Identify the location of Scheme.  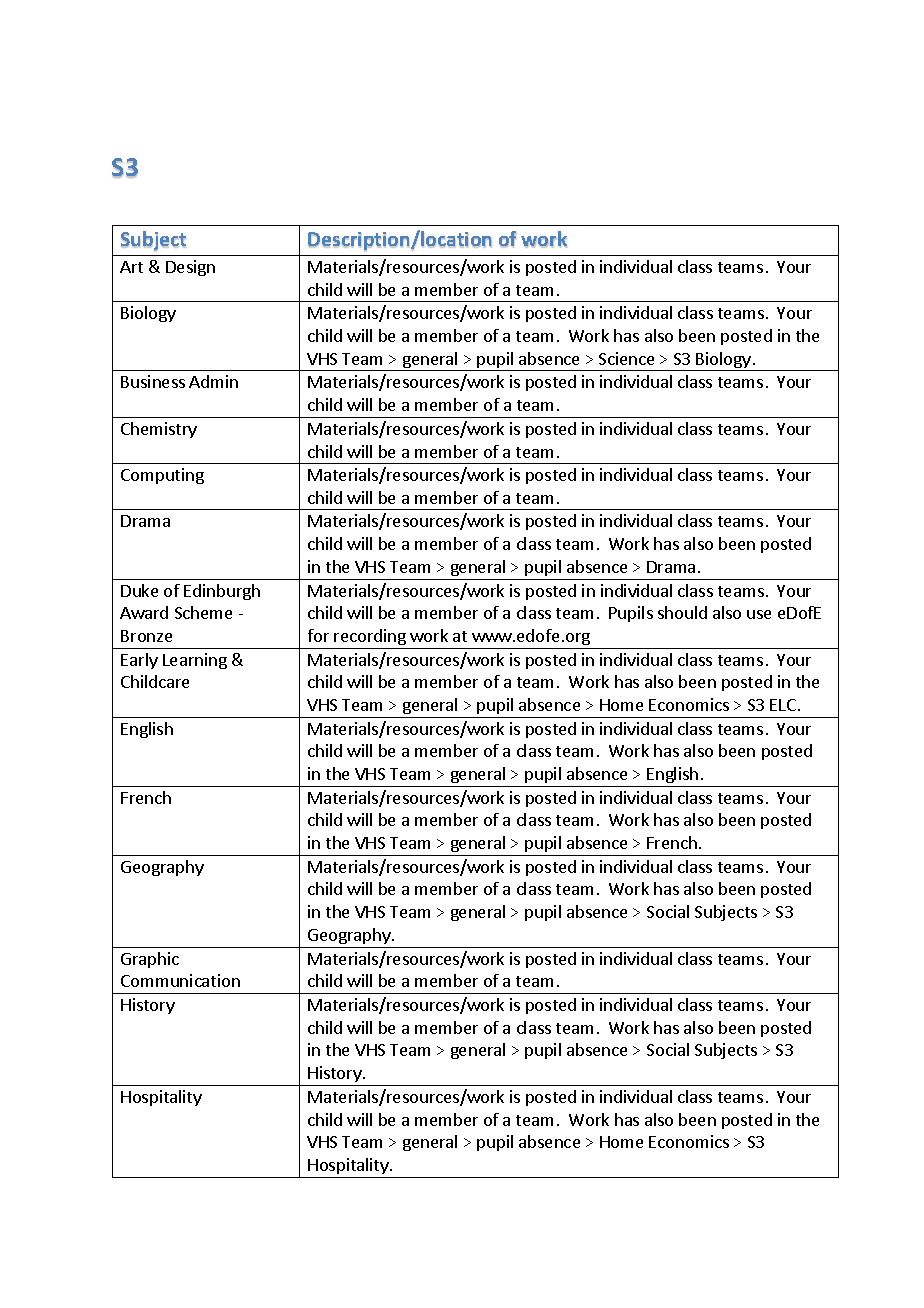
(203, 612).
